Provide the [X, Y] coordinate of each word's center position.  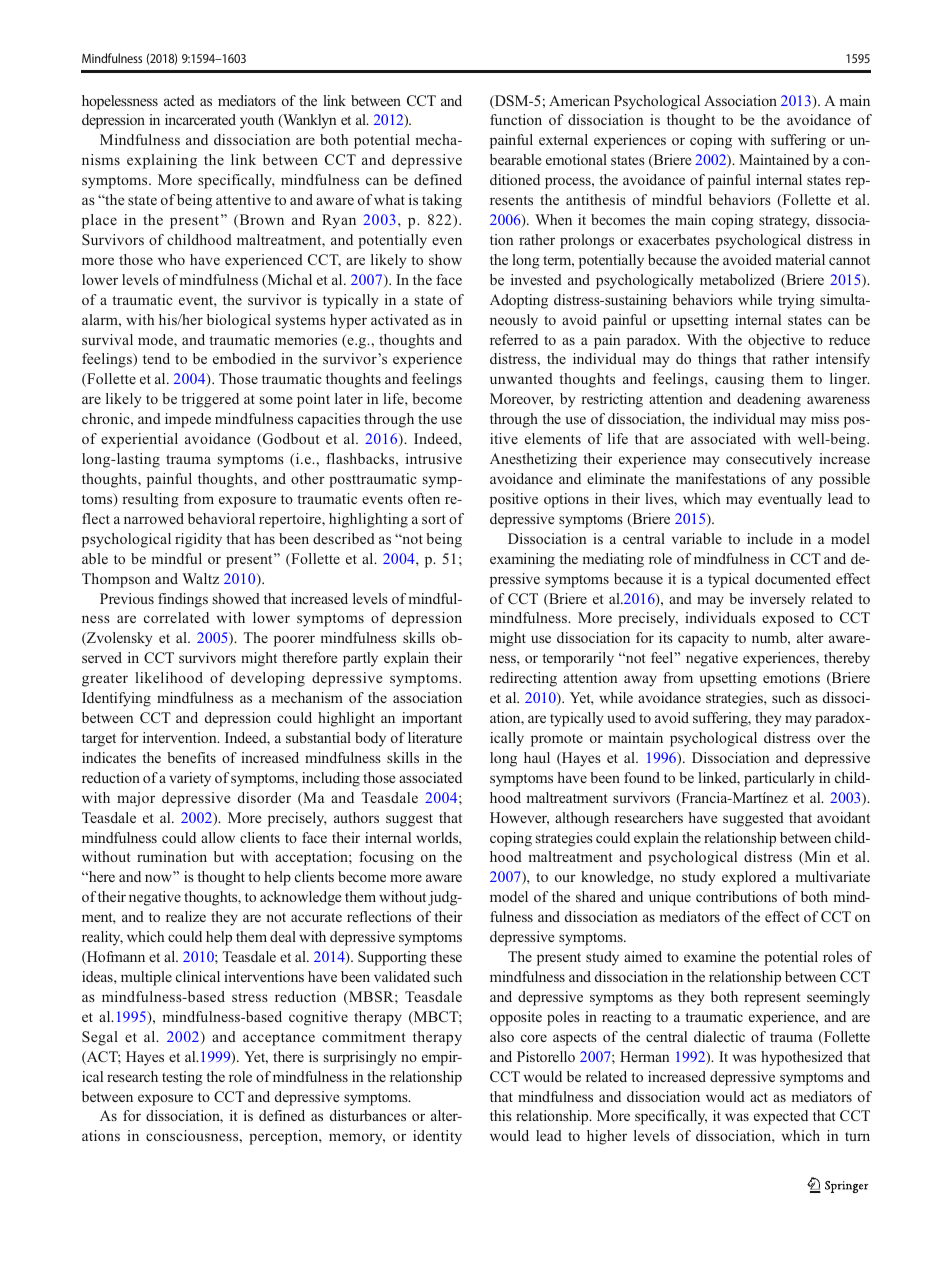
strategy [784, 222]
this [501, 1115]
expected [781, 1117]
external [563, 139]
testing [182, 1078]
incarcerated [200, 119]
